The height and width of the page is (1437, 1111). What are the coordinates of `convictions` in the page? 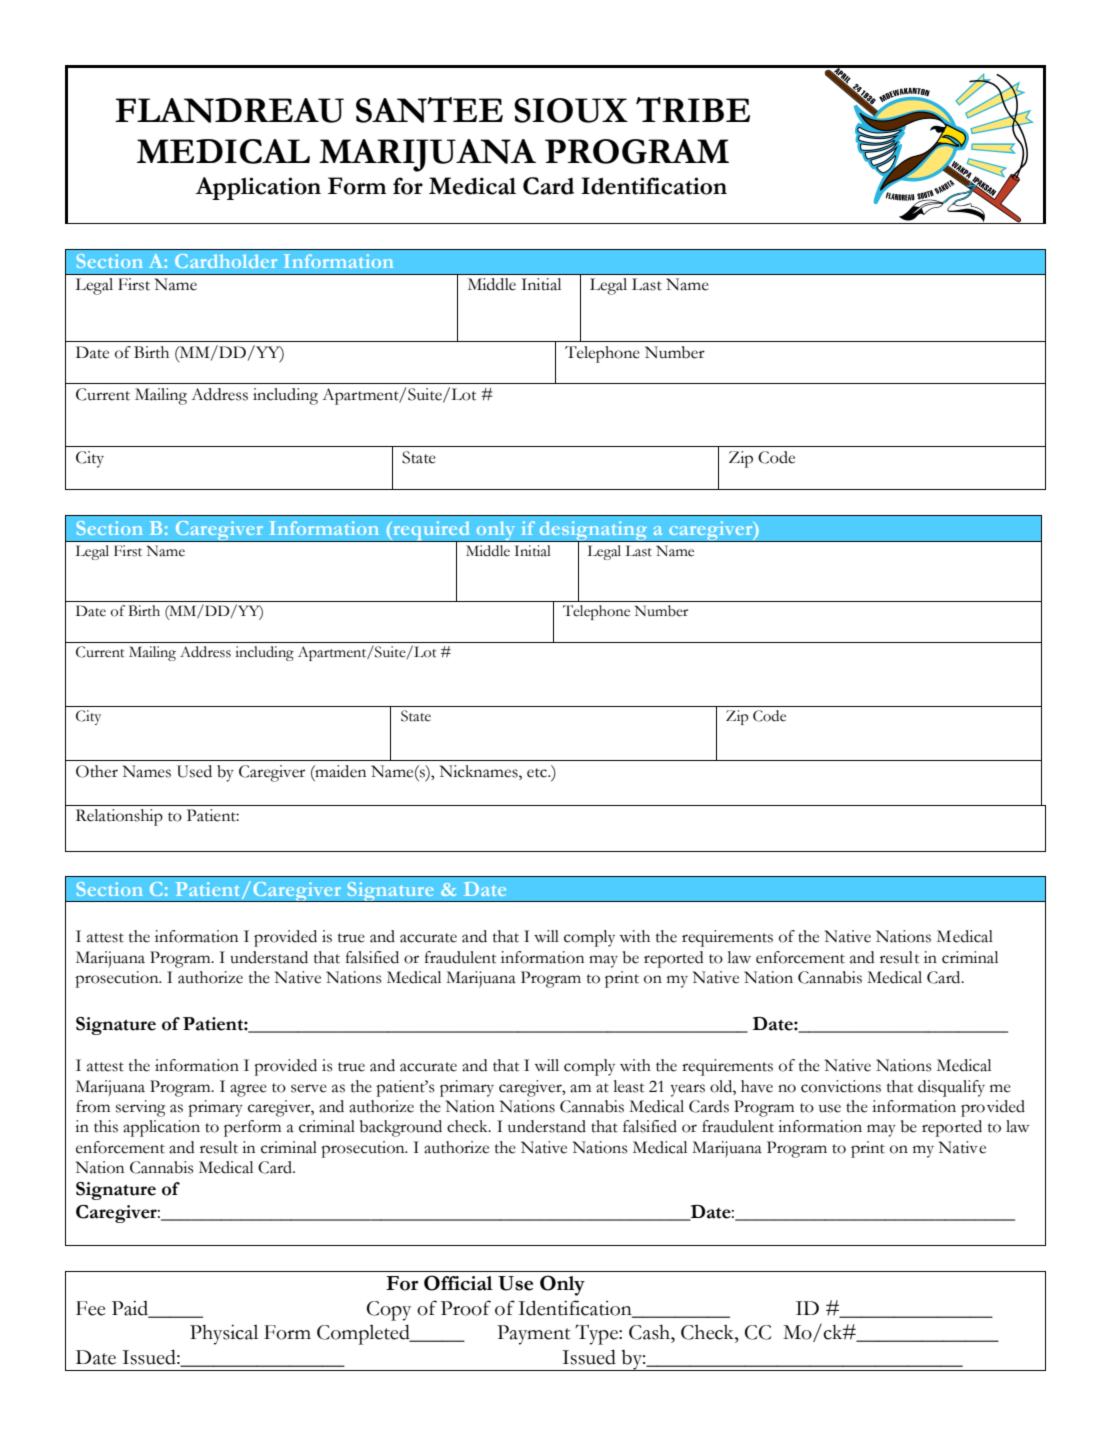 It's located at (841, 1086).
